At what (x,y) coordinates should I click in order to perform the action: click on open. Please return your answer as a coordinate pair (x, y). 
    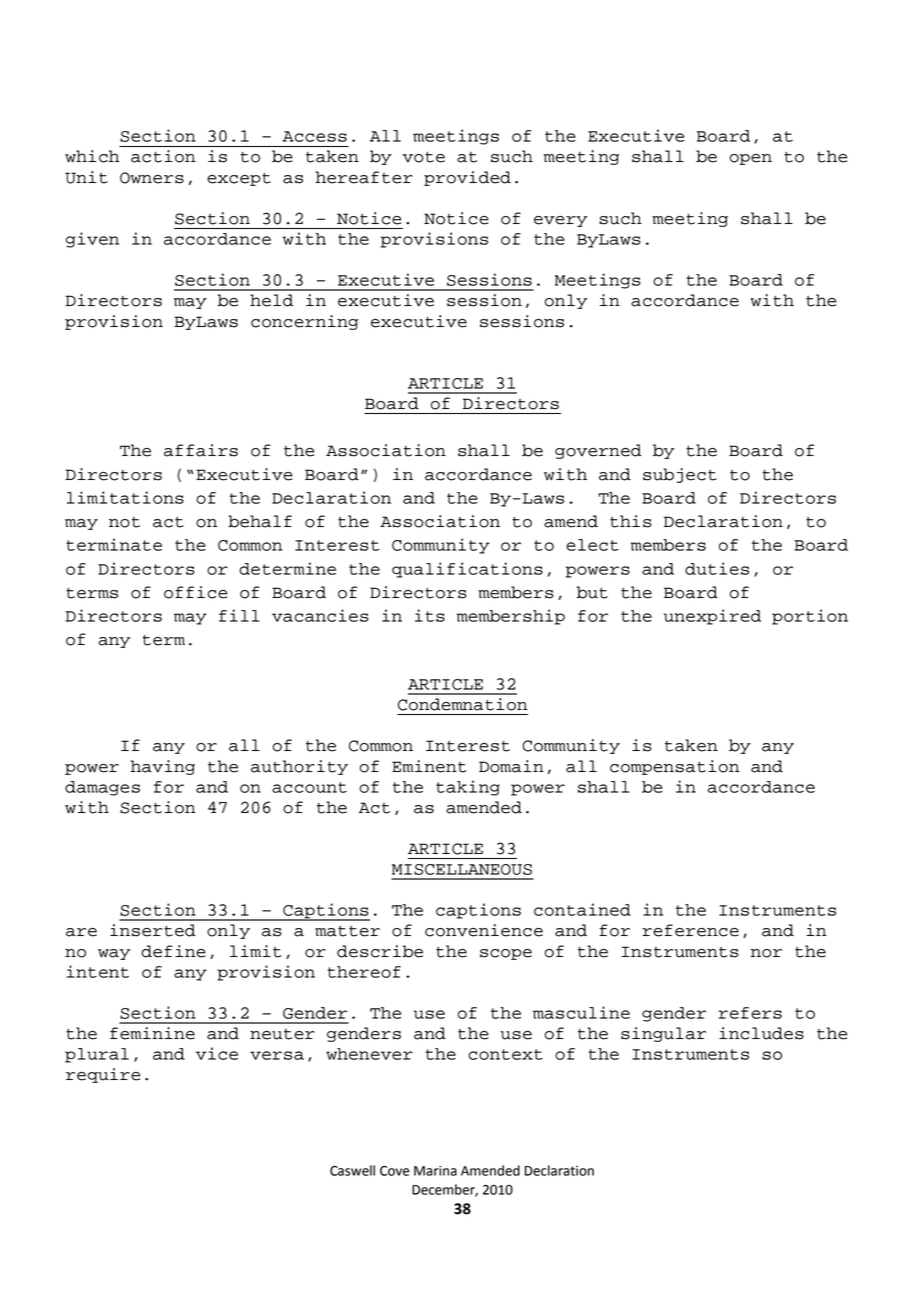
    Looking at the image, I should click on (751, 159).
